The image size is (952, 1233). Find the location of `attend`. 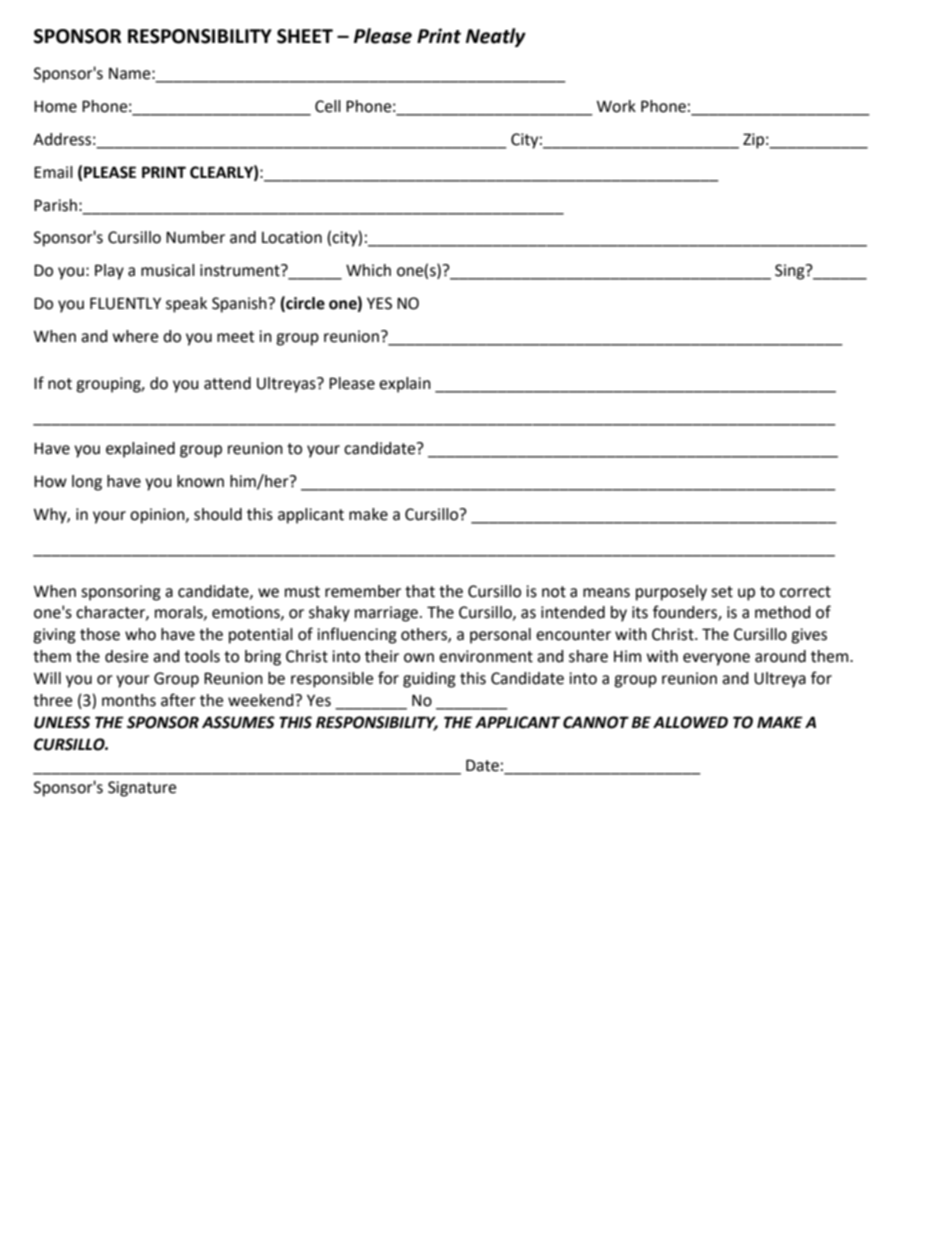

attend is located at coordinates (227, 383).
